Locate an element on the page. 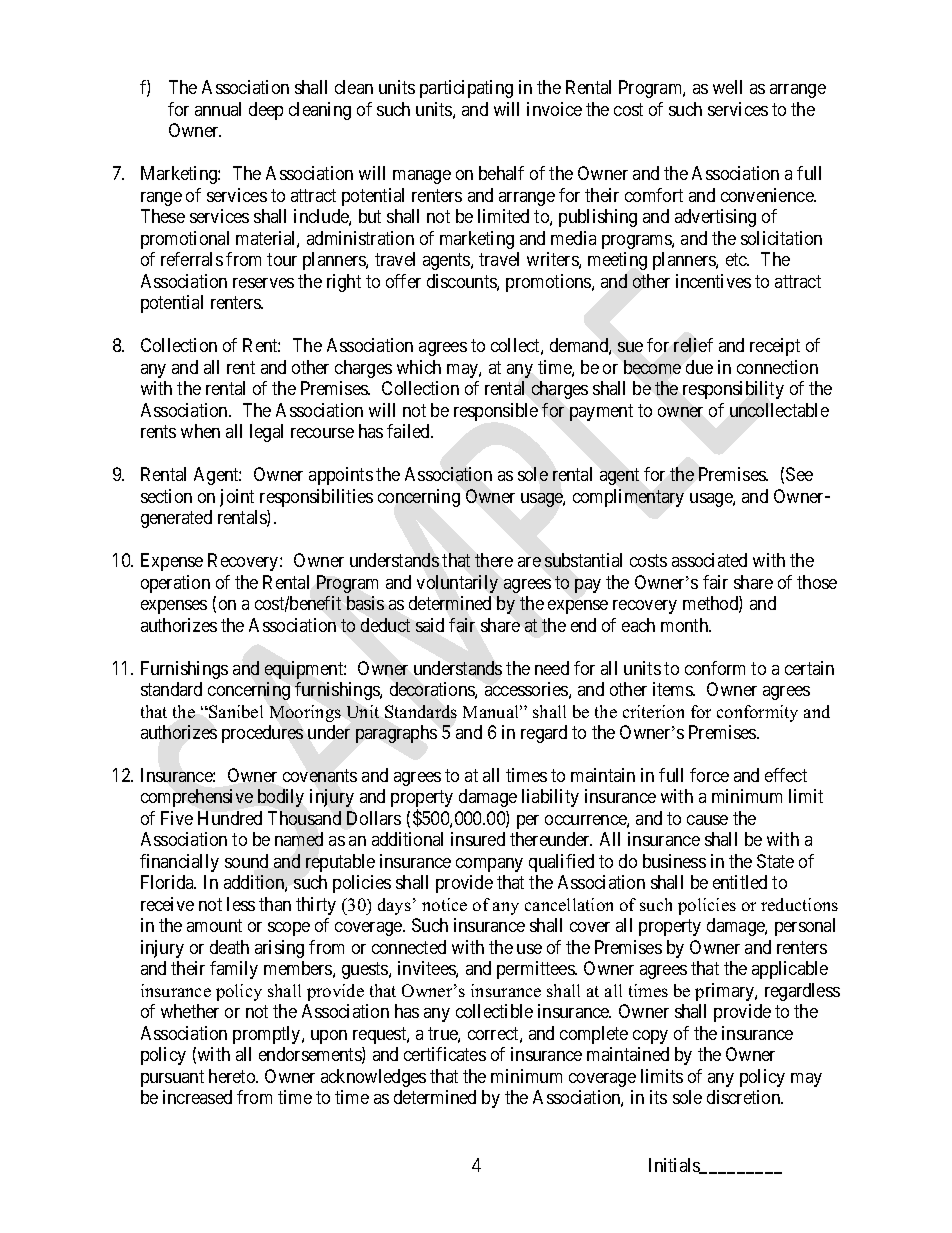  associated is located at coordinates (709, 560).
